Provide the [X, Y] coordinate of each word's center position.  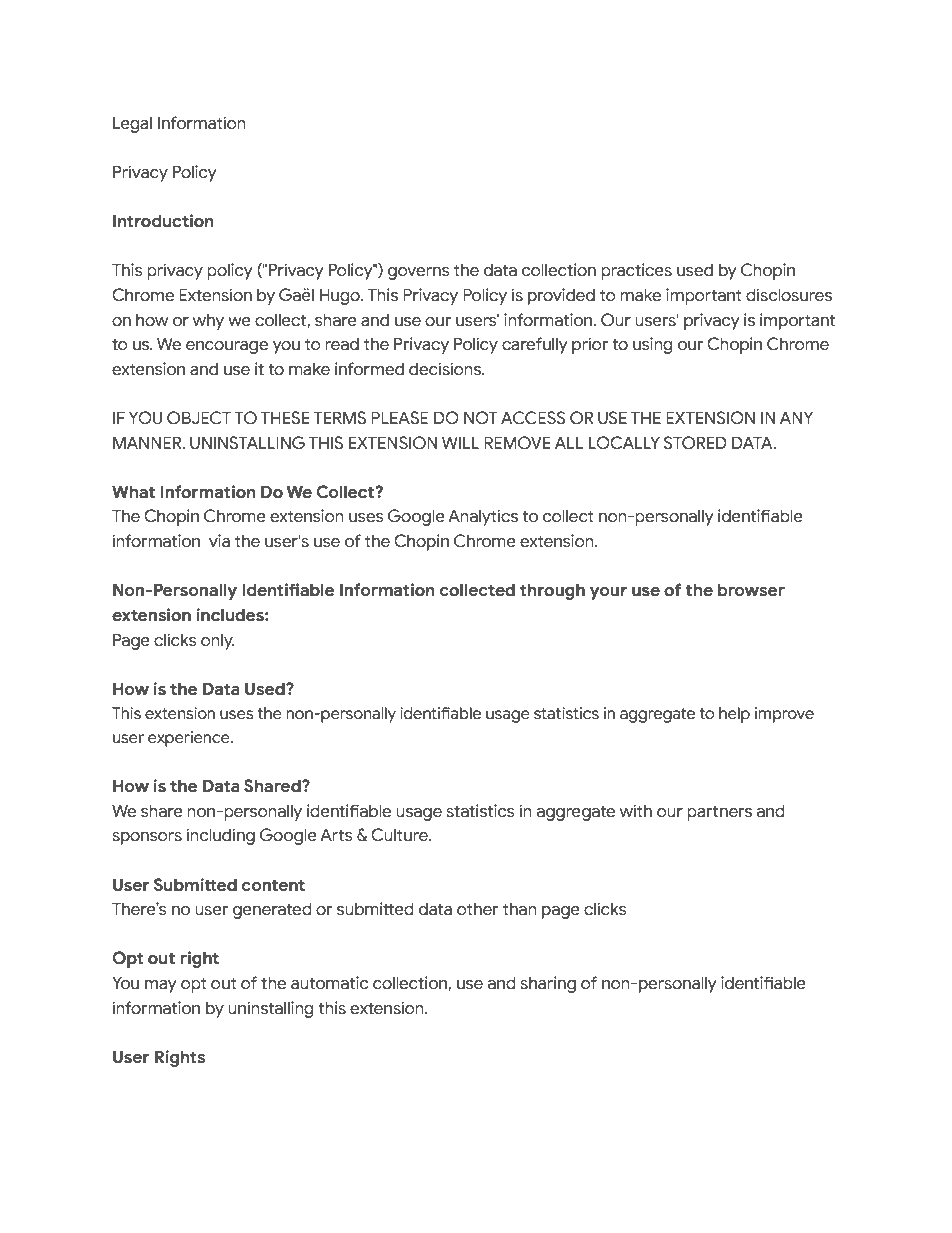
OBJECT [199, 418]
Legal [132, 124]
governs [419, 273]
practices [636, 271]
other [477, 909]
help [734, 715]
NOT [480, 418]
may [161, 986]
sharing [548, 984]
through [552, 591]
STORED [695, 443]
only [218, 641]
